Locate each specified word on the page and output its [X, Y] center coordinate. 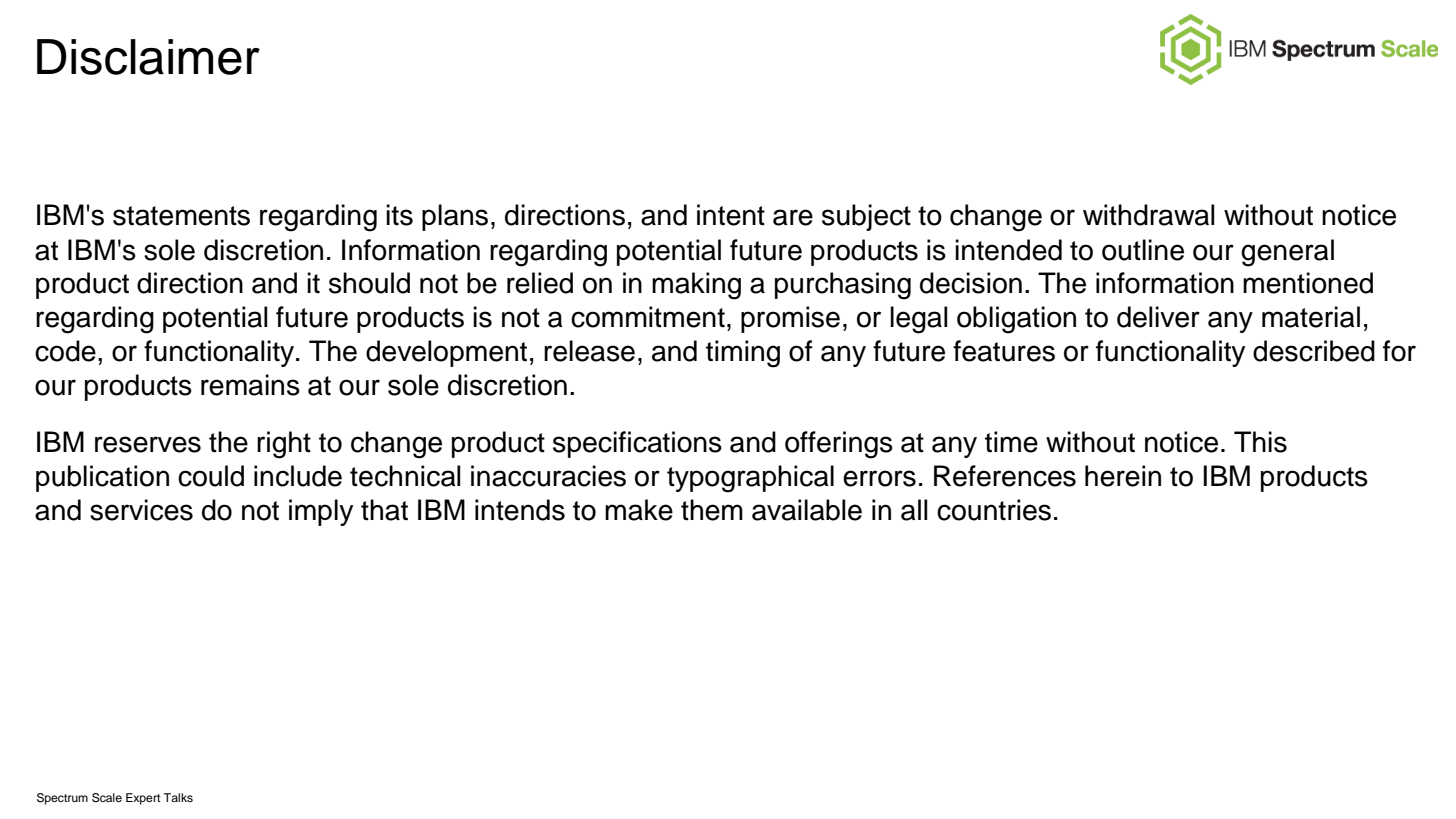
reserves [148, 444]
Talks [178, 797]
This [1260, 442]
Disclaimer [148, 57]
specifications [637, 444]
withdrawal [1149, 215]
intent [731, 215]
